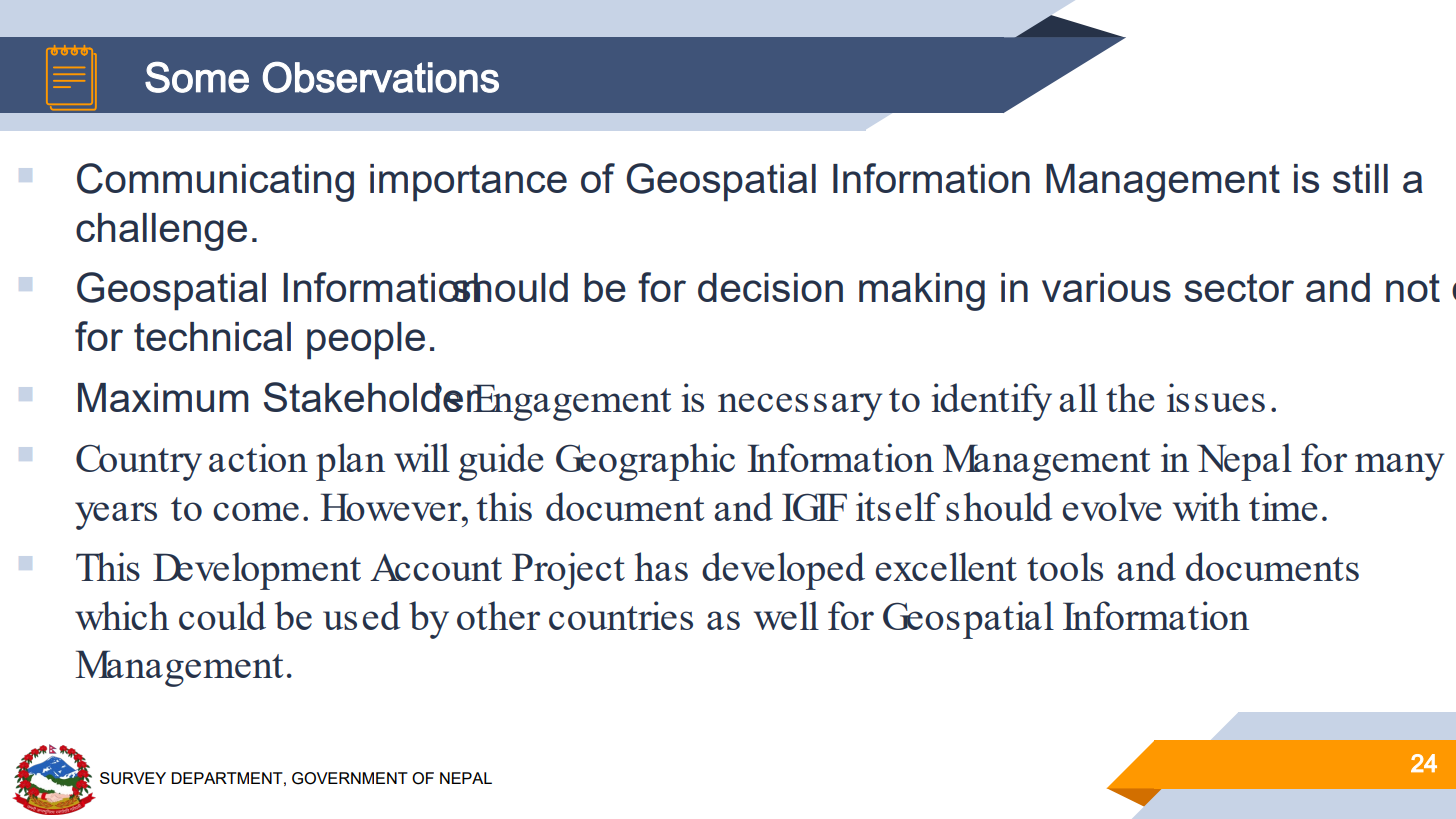 This screenshot has height=819, width=1456. I want to click on still, so click(1360, 178).
